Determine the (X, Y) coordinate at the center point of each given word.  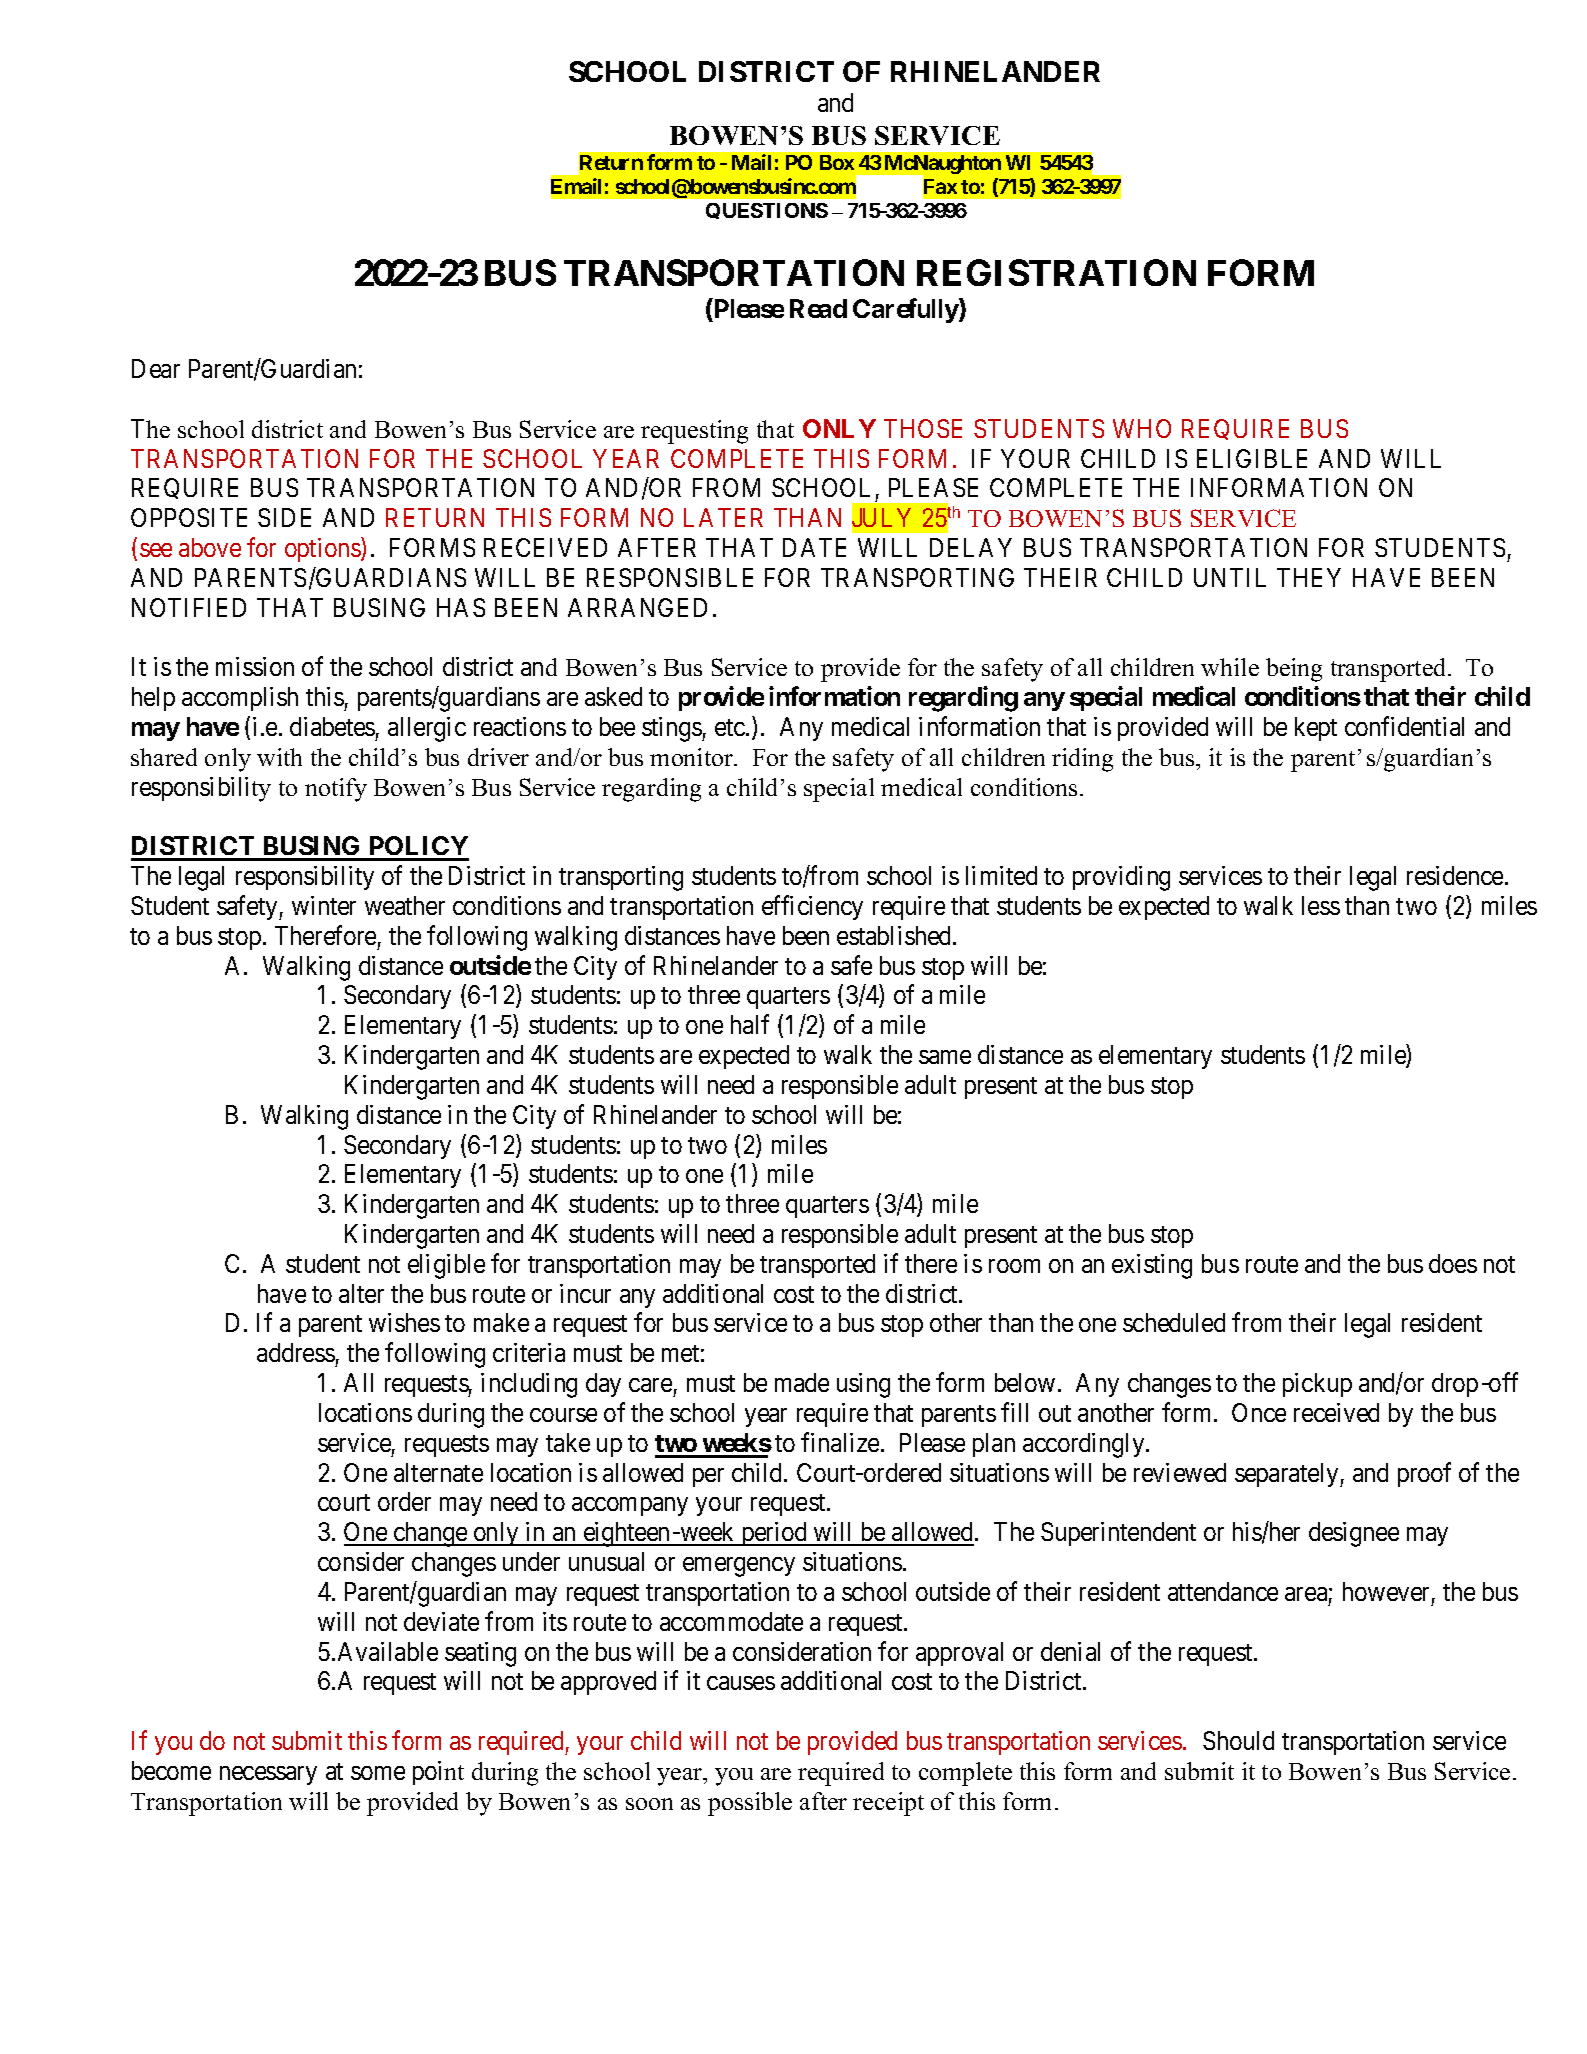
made (802, 1382)
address (296, 1352)
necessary (268, 1775)
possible (750, 1804)
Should (1238, 1740)
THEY (1309, 577)
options (323, 549)
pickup (1317, 1385)
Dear (156, 368)
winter (324, 905)
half (750, 1024)
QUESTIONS (767, 211)
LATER (723, 517)
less (1321, 905)
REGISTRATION (1056, 272)
